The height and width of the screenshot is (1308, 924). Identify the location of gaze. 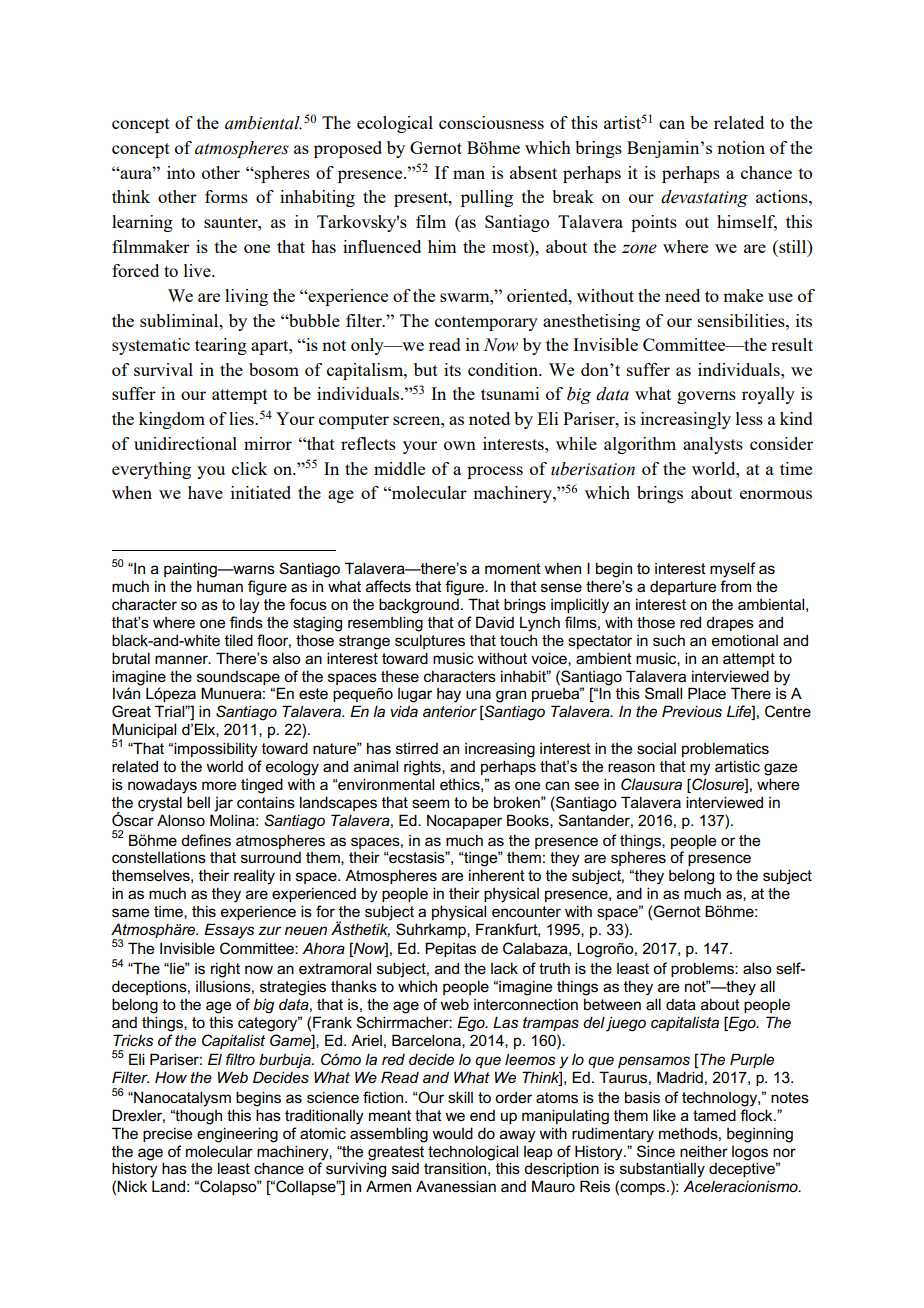
(780, 769).
